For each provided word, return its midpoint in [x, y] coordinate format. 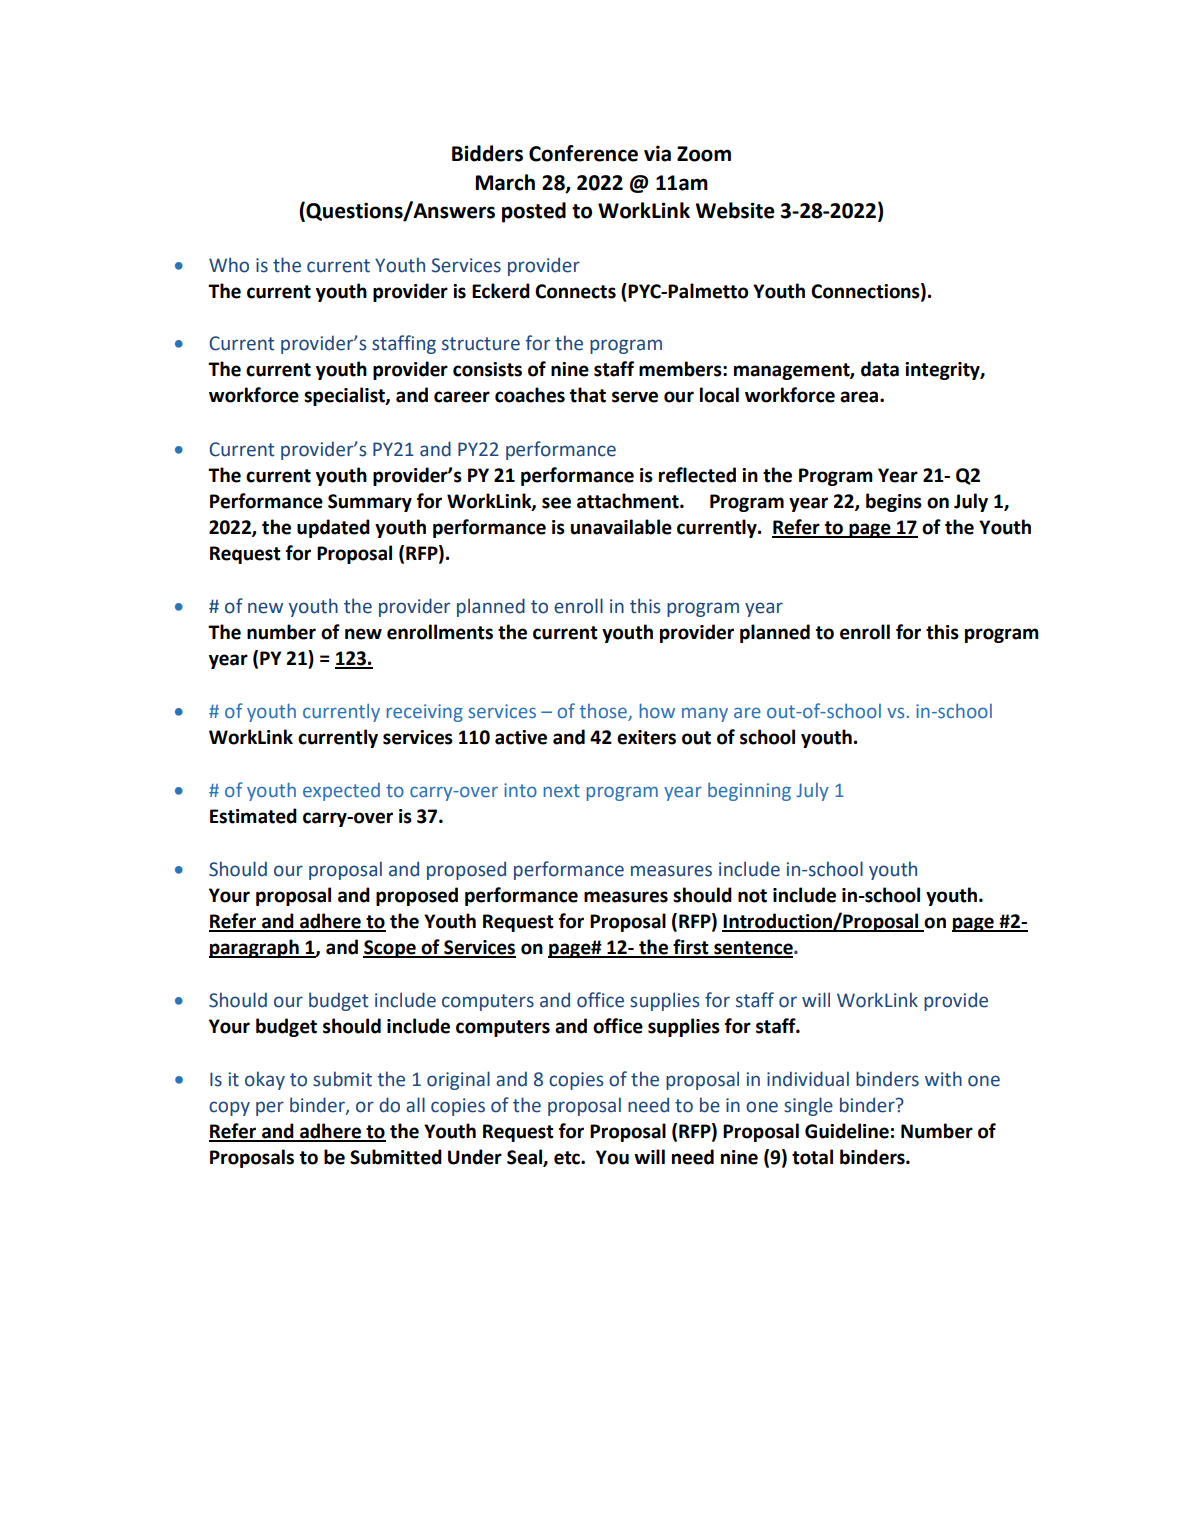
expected [341, 792]
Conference [583, 153]
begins [894, 502]
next [562, 790]
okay [265, 1080]
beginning [749, 792]
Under [475, 1157]
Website [735, 210]
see [556, 503]
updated [333, 528]
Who [229, 265]
